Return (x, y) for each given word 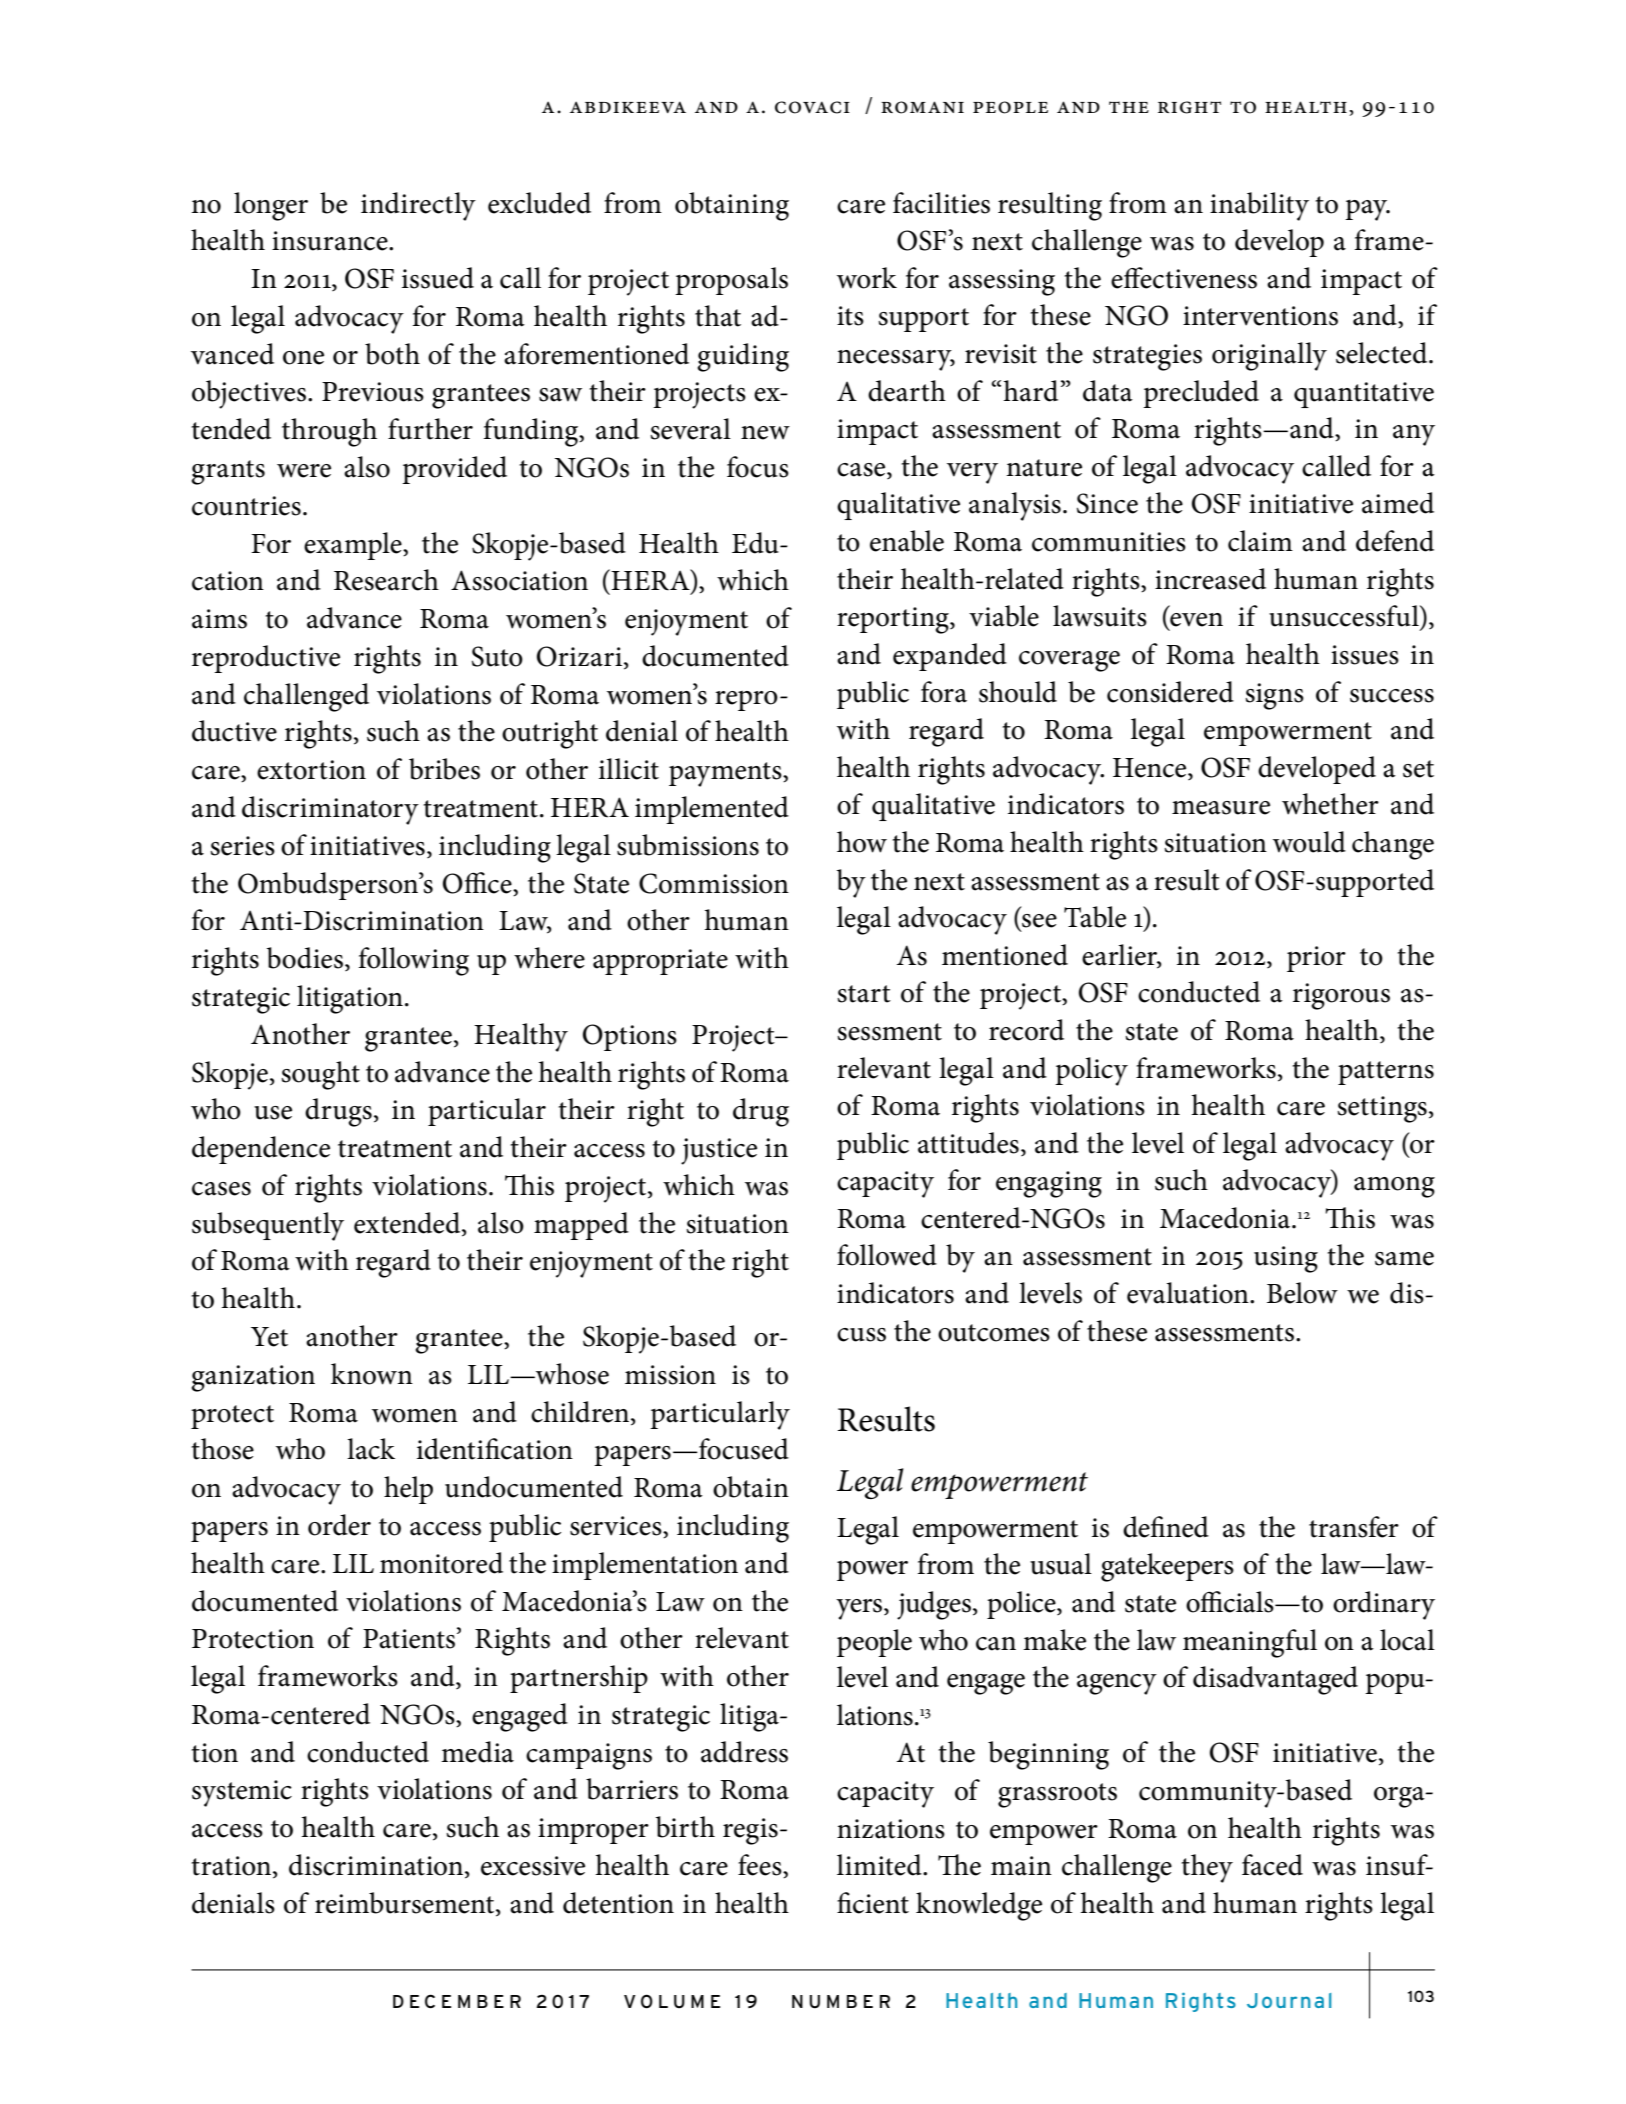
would (1309, 842)
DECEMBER (457, 2001)
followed (887, 1255)
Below (1302, 1293)
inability (1259, 206)
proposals (731, 281)
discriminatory (330, 810)
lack (371, 1449)
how (862, 842)
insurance (331, 241)
